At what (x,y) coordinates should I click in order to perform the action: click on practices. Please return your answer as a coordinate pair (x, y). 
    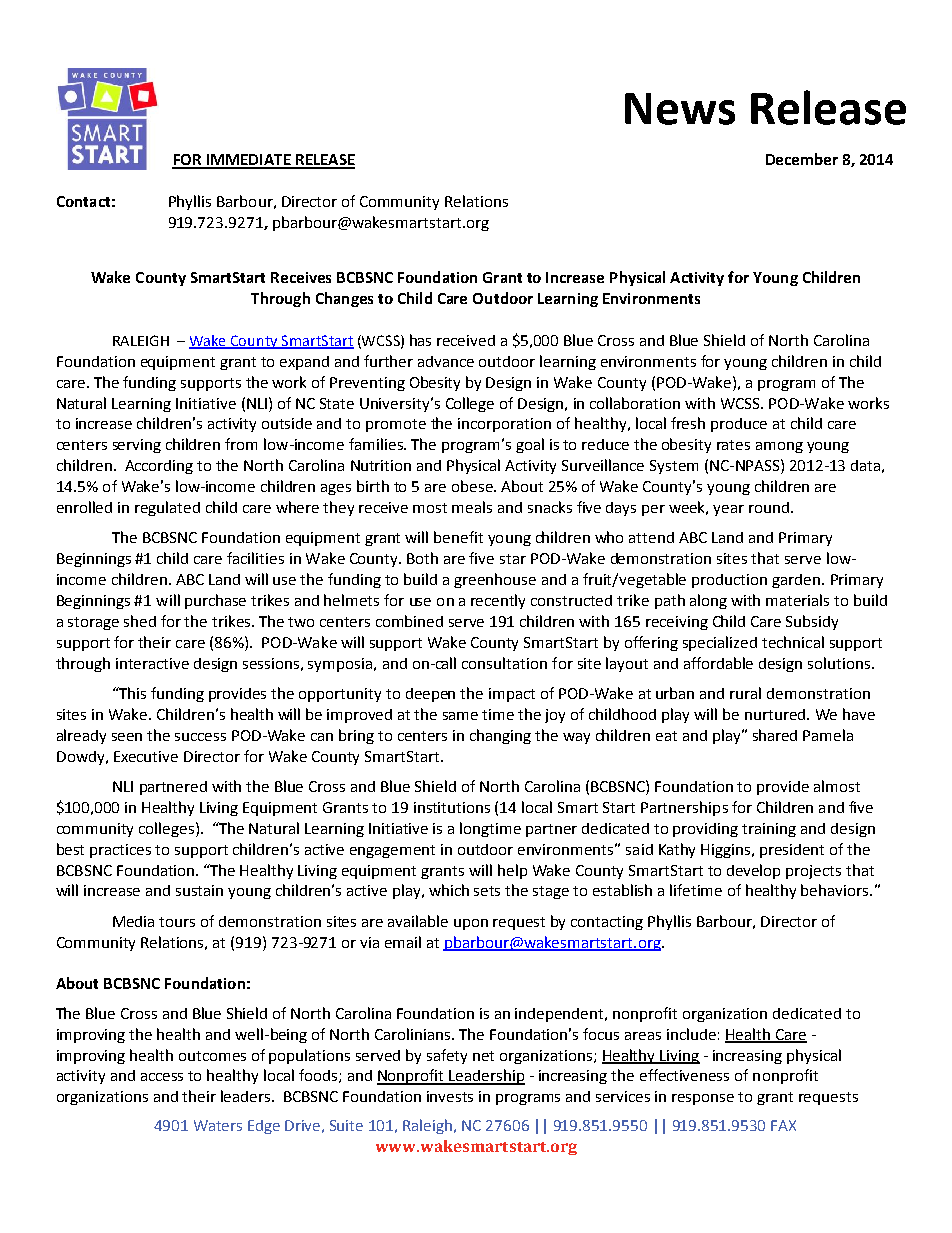
    Looking at the image, I should click on (120, 851).
